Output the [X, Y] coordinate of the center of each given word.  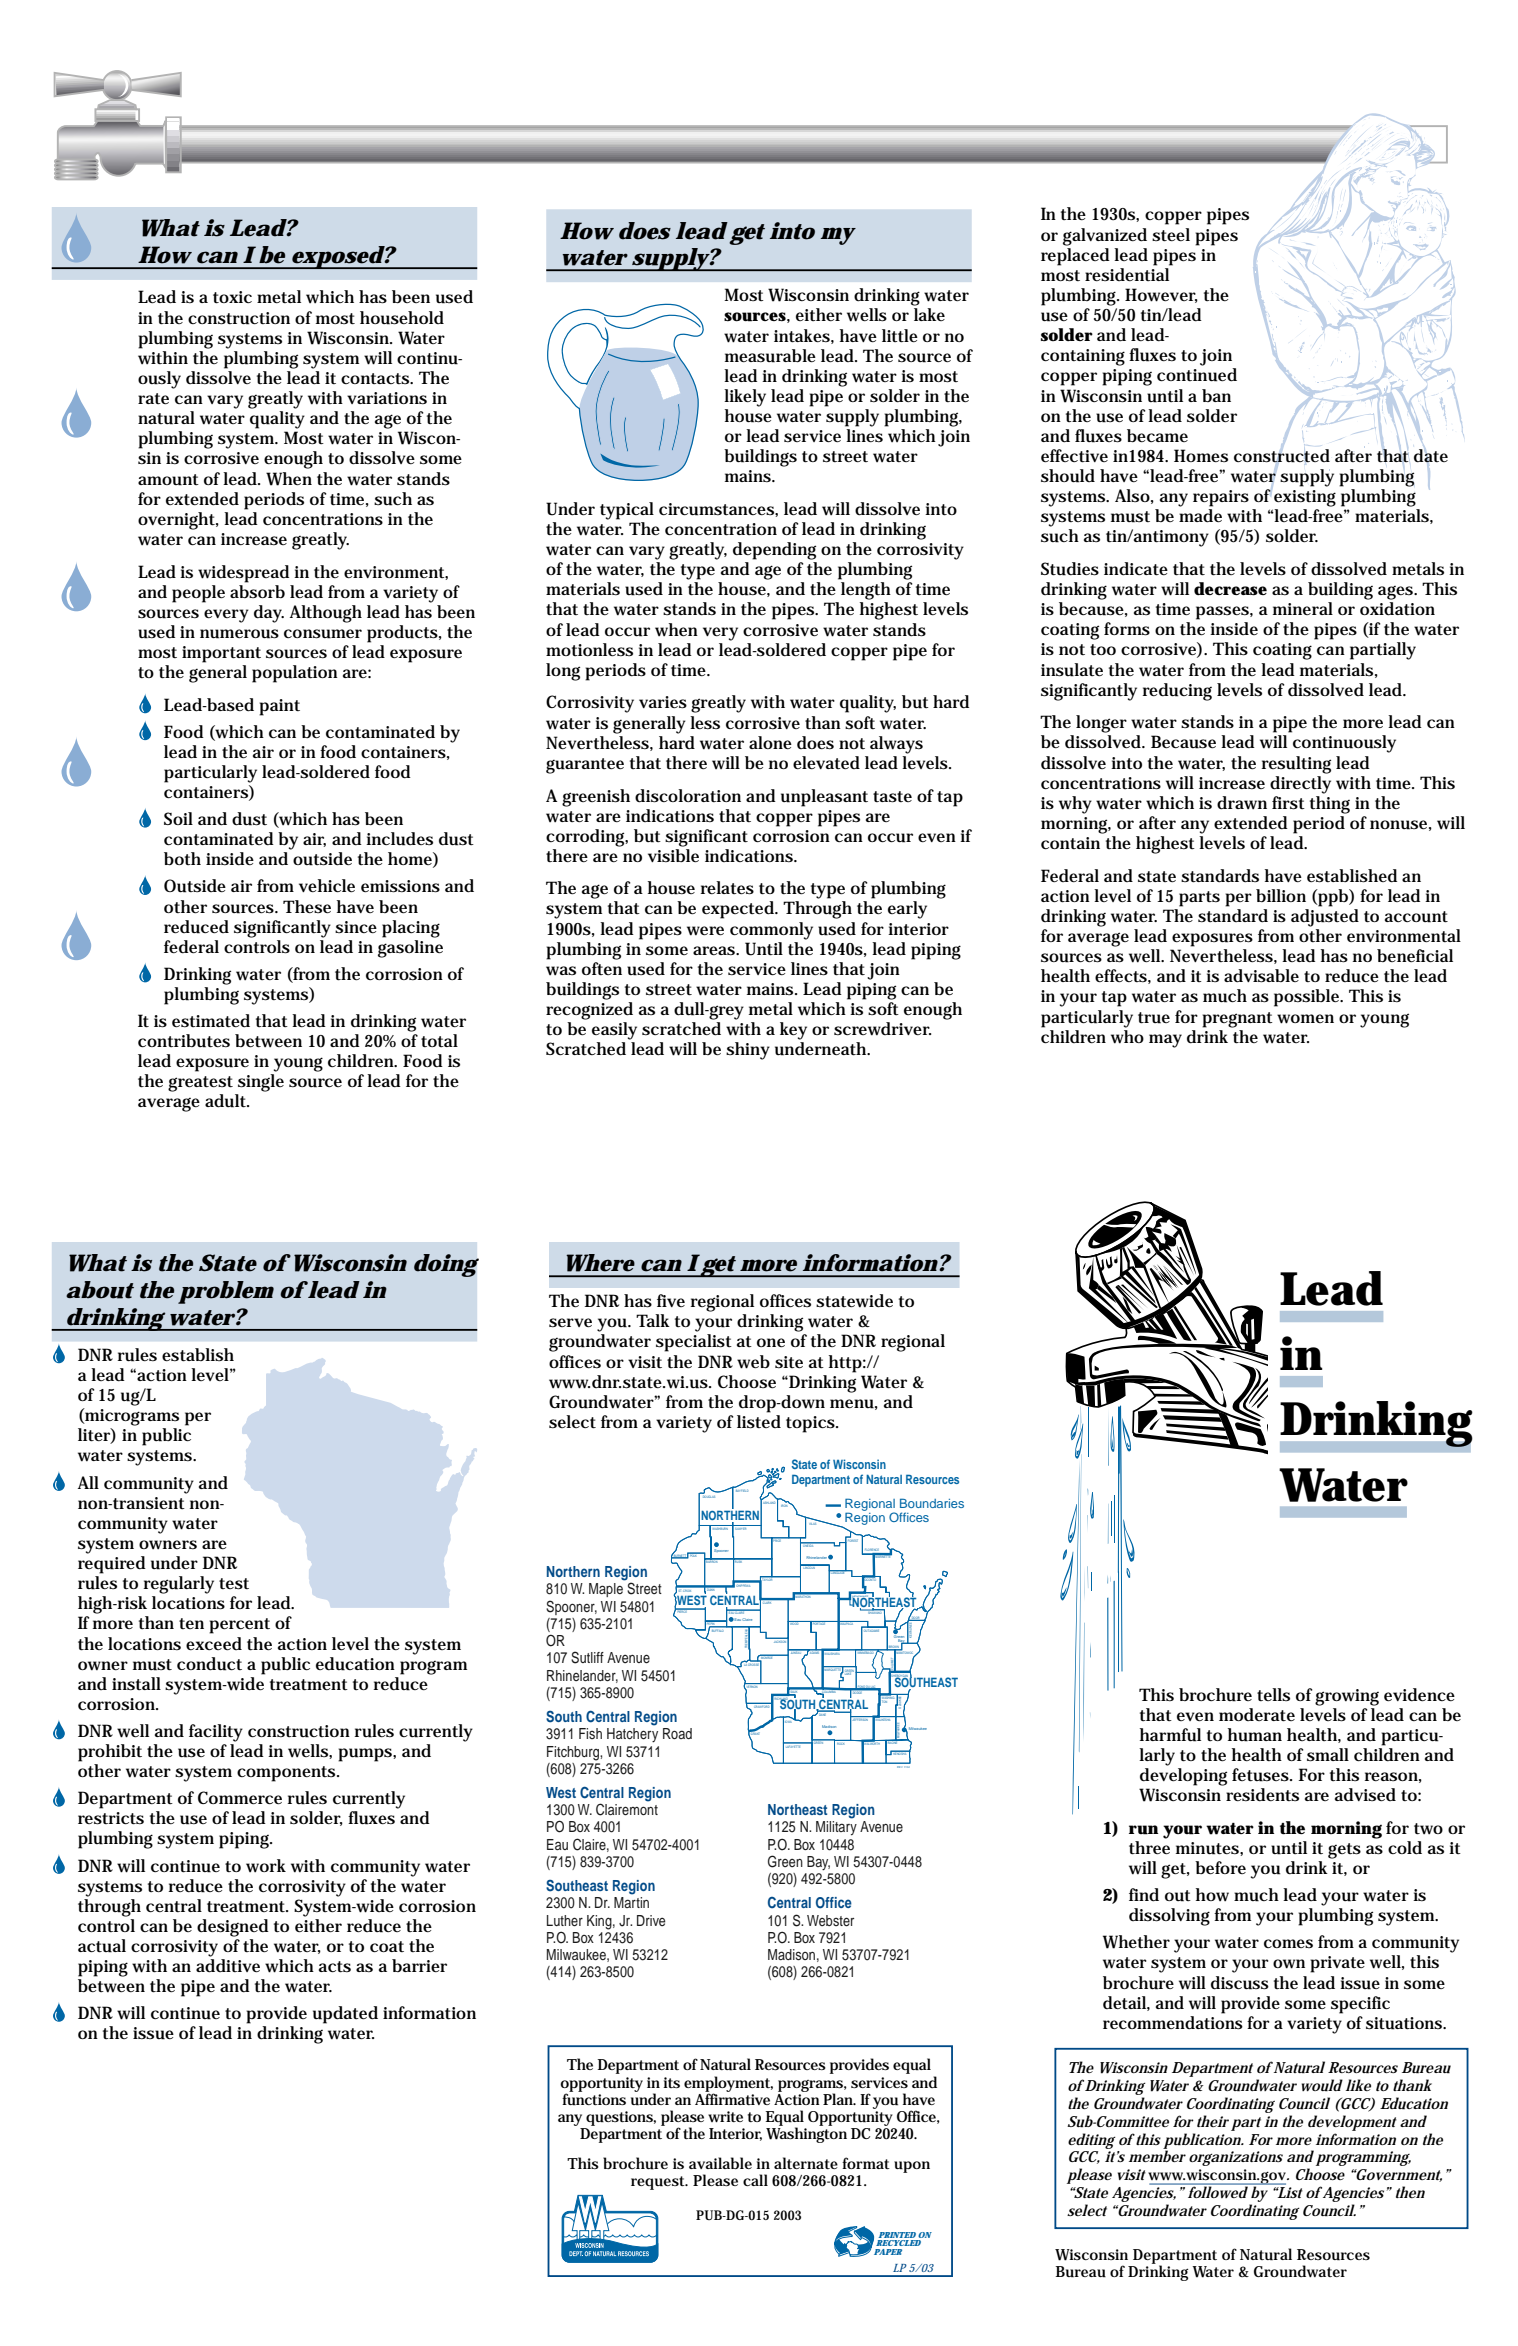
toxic [232, 297]
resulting [1296, 765]
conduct [209, 1664]
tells [1273, 1694]
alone [770, 742]
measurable [770, 356]
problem [226, 1292]
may [1165, 1041]
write [725, 2116]
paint [279, 707]
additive [228, 1966]
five [671, 1300]
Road [677, 1733]
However [1161, 295]
